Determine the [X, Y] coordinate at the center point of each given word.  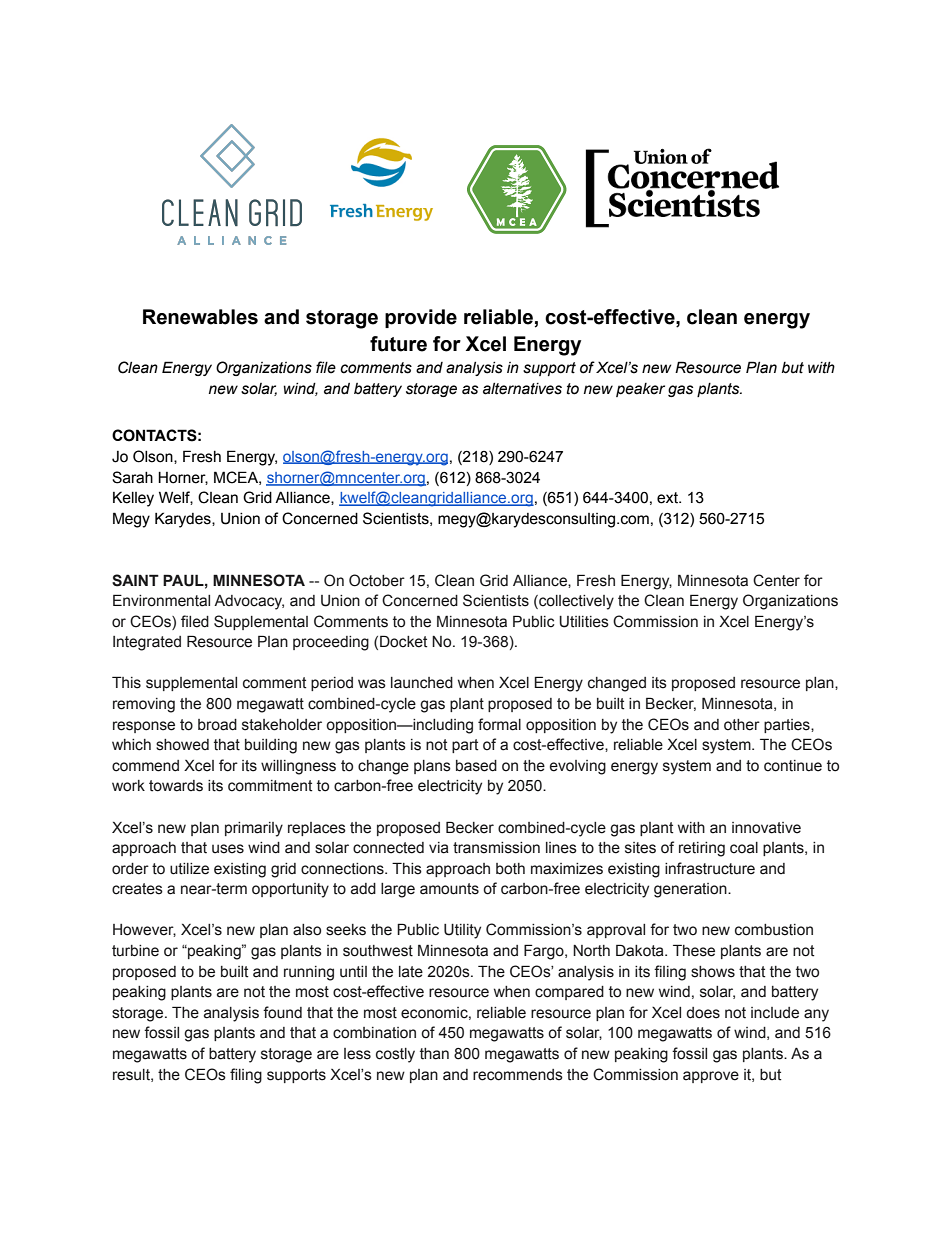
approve [711, 1077]
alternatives [522, 389]
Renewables [200, 317]
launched [422, 683]
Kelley [133, 499]
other [742, 725]
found [282, 1012]
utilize [189, 869]
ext [668, 498]
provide [421, 318]
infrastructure [710, 868]
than [434, 1054]
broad [217, 725]
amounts [449, 889]
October [377, 580]
